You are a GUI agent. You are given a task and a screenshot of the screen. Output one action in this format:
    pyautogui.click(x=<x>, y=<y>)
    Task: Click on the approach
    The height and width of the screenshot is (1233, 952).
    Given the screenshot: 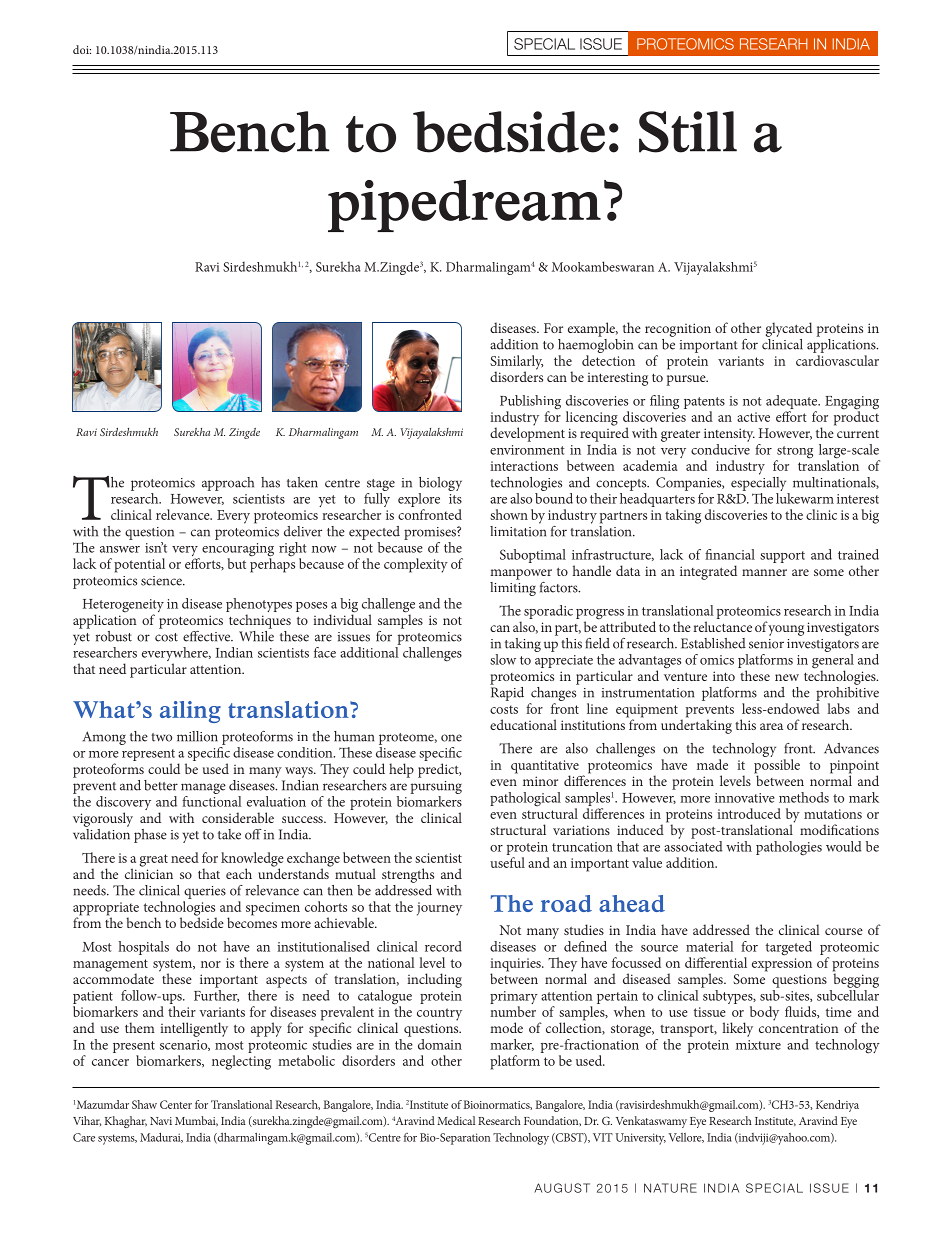 What is the action you would take?
    pyautogui.click(x=228, y=484)
